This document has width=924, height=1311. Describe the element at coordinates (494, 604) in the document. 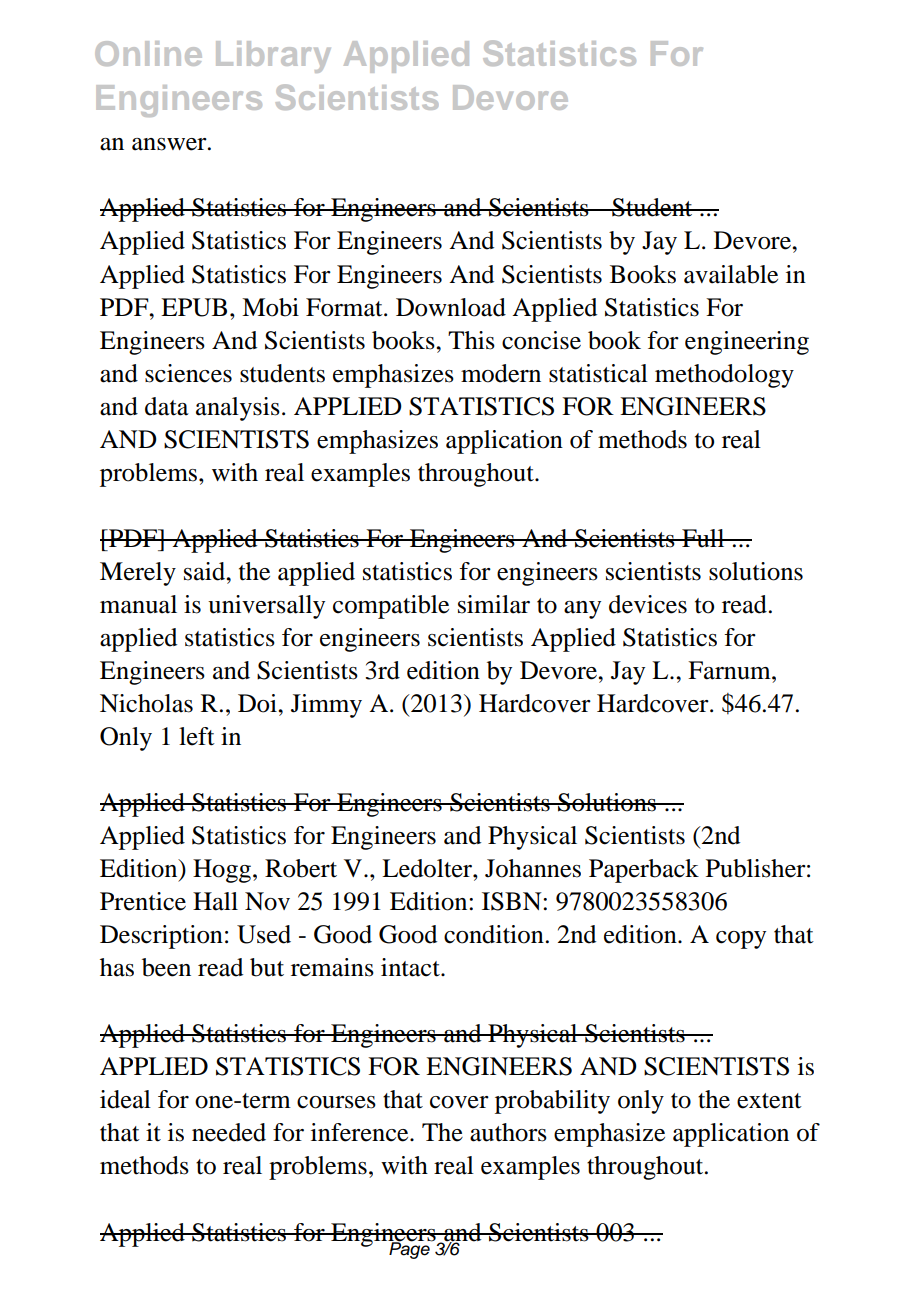

I see `similar` at that location.
